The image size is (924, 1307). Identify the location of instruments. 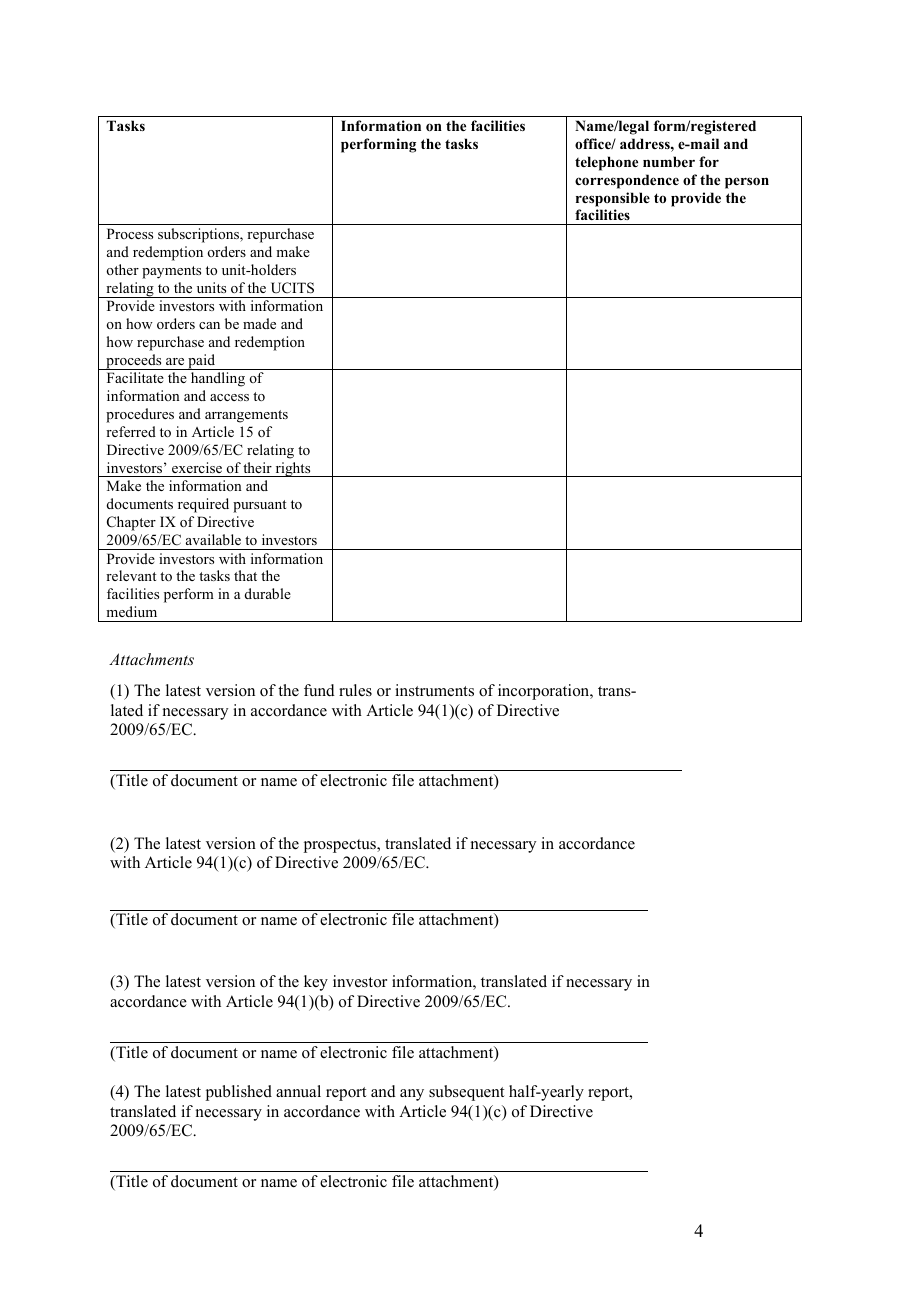
(434, 690).
